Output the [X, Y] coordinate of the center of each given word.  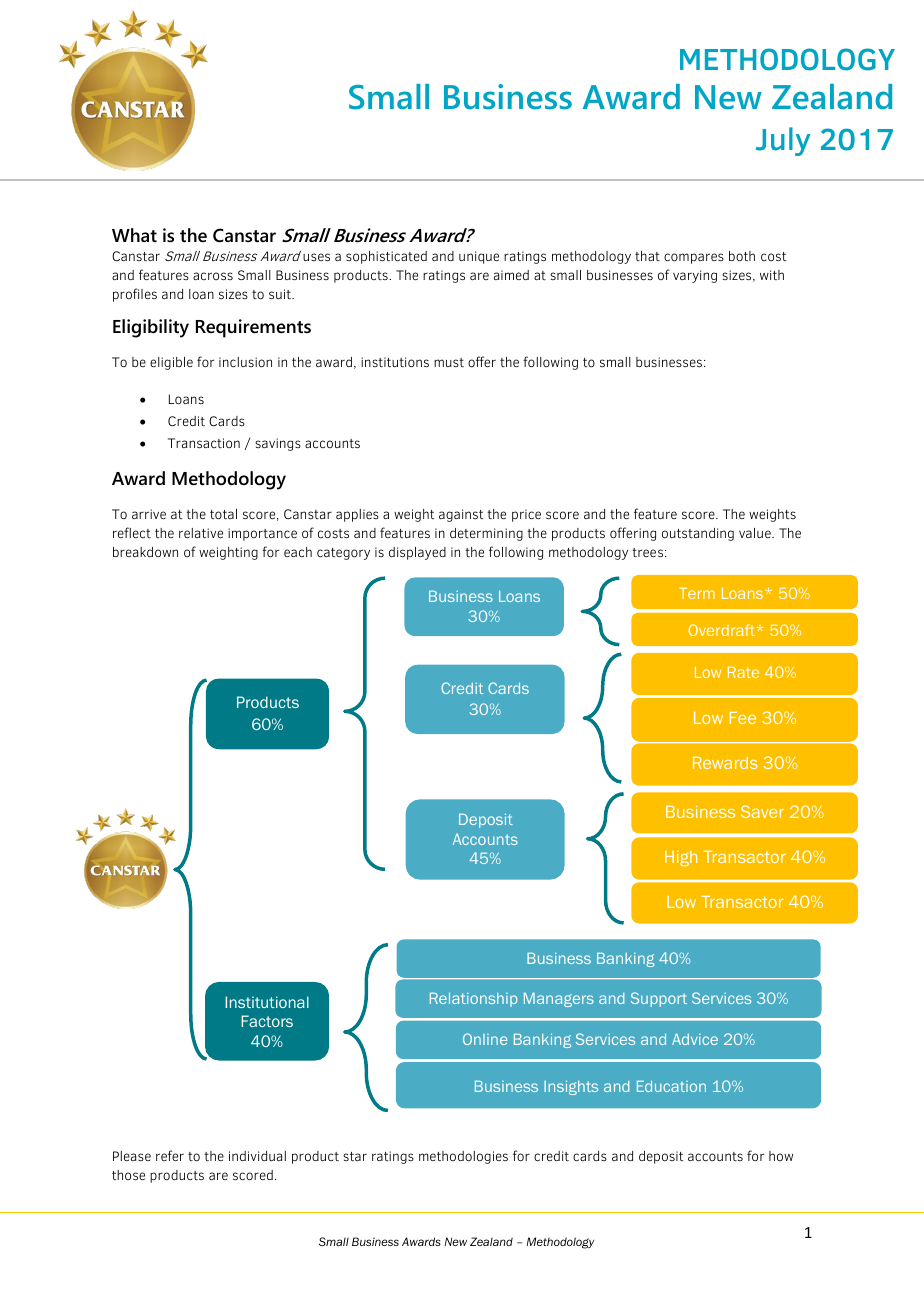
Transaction [204, 443]
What [134, 235]
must [449, 362]
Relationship [474, 1000]
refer [170, 1155]
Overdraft [723, 630]
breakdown [145, 552]
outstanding [698, 534]
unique [479, 257]
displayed [417, 553]
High [681, 858]
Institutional [267, 1002]
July [783, 141]
